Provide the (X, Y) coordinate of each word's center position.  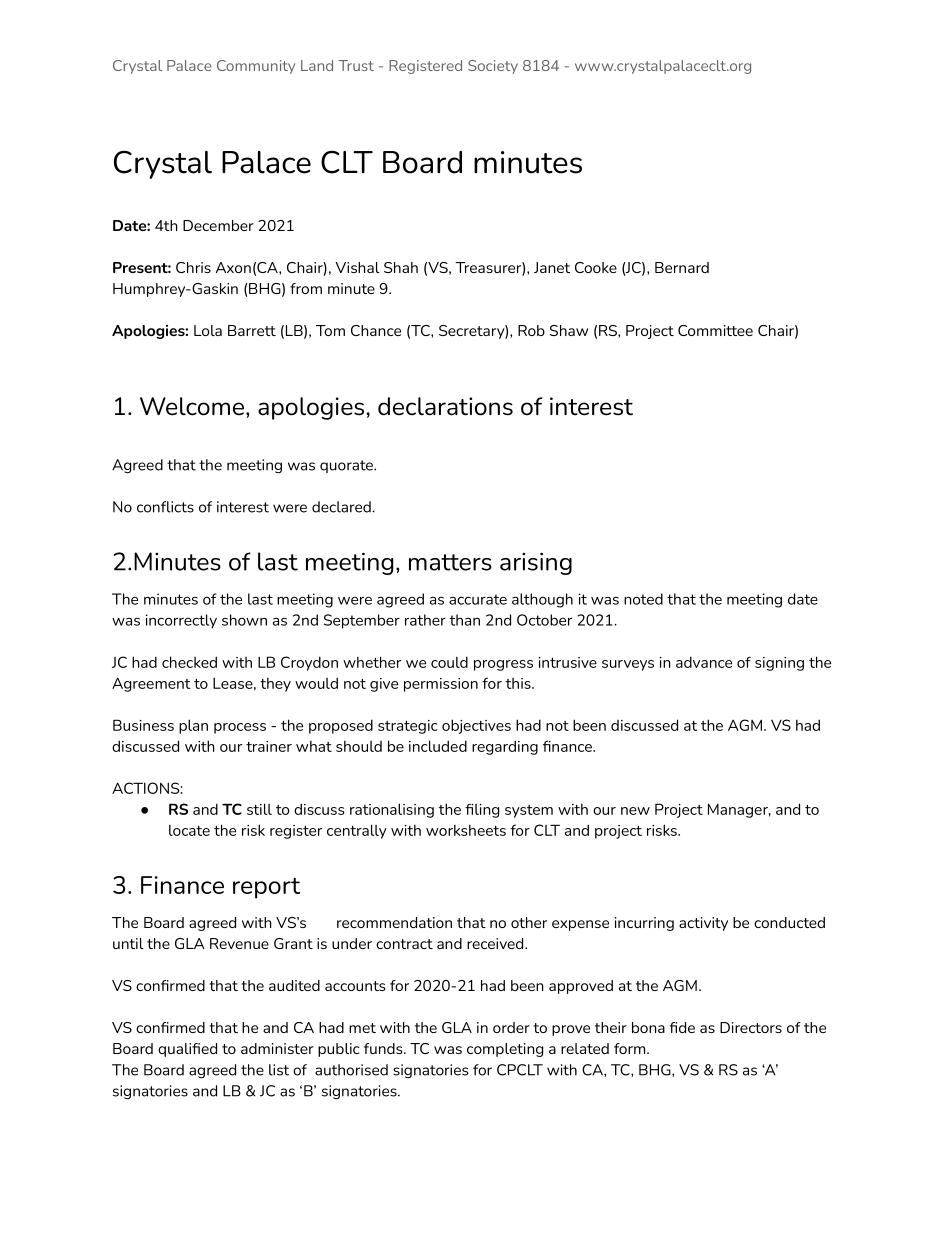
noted (643, 599)
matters (450, 562)
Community (256, 67)
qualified (187, 1050)
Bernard (682, 267)
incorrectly (181, 621)
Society (493, 67)
